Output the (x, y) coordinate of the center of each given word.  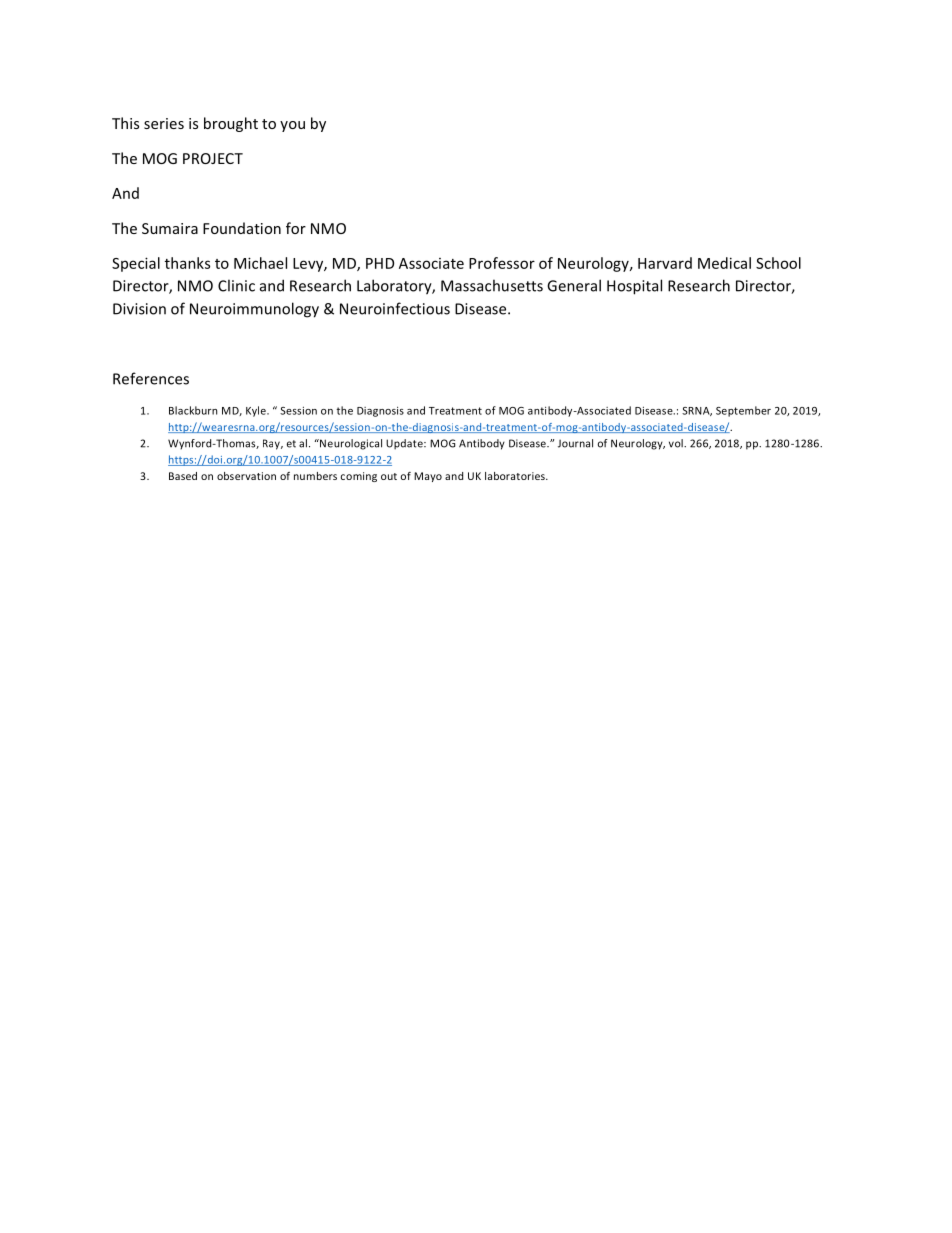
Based (183, 476)
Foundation (242, 228)
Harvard (665, 263)
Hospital (634, 287)
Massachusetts (492, 285)
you (292, 126)
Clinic (236, 285)
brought (231, 124)
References (151, 378)
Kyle (257, 411)
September (743, 411)
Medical (724, 263)
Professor (502, 263)
